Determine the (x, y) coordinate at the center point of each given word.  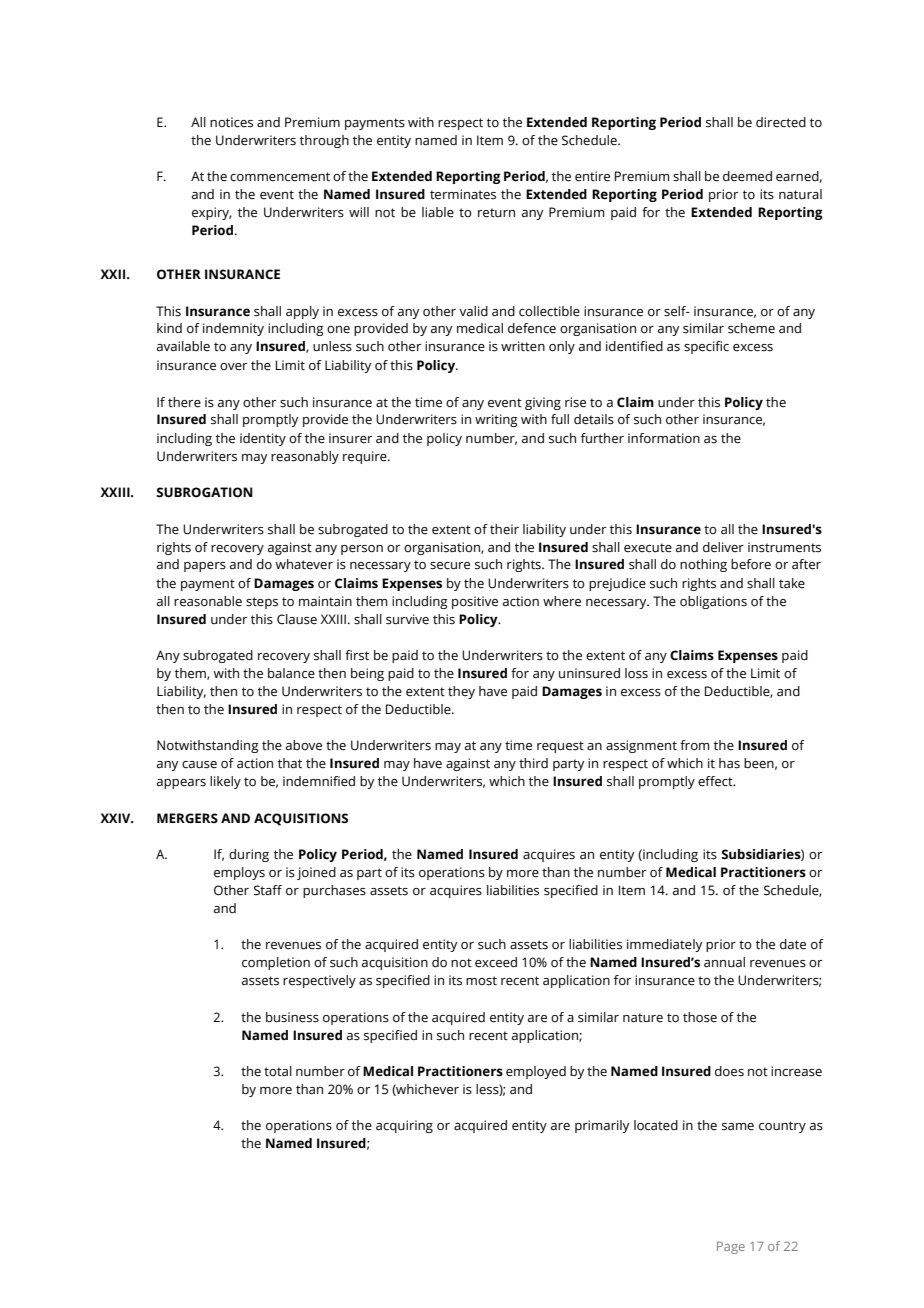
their (504, 529)
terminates (463, 194)
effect (716, 781)
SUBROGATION (204, 492)
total (278, 1071)
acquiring (404, 1126)
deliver (723, 547)
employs (239, 873)
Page (731, 1247)
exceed (496, 962)
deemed (747, 176)
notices (231, 122)
